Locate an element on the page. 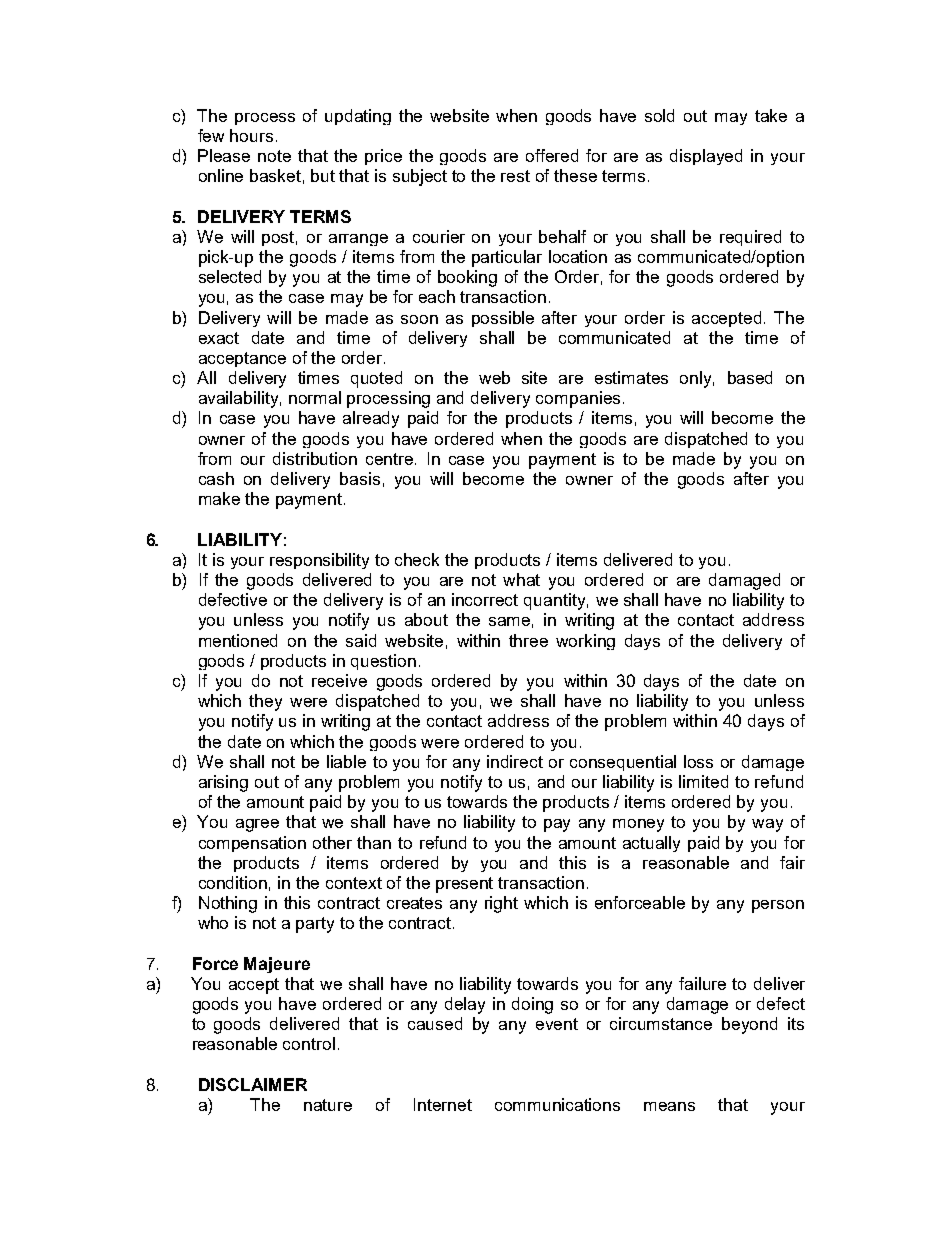 The width and height of the image is (952, 1233). displayed is located at coordinates (706, 157).
